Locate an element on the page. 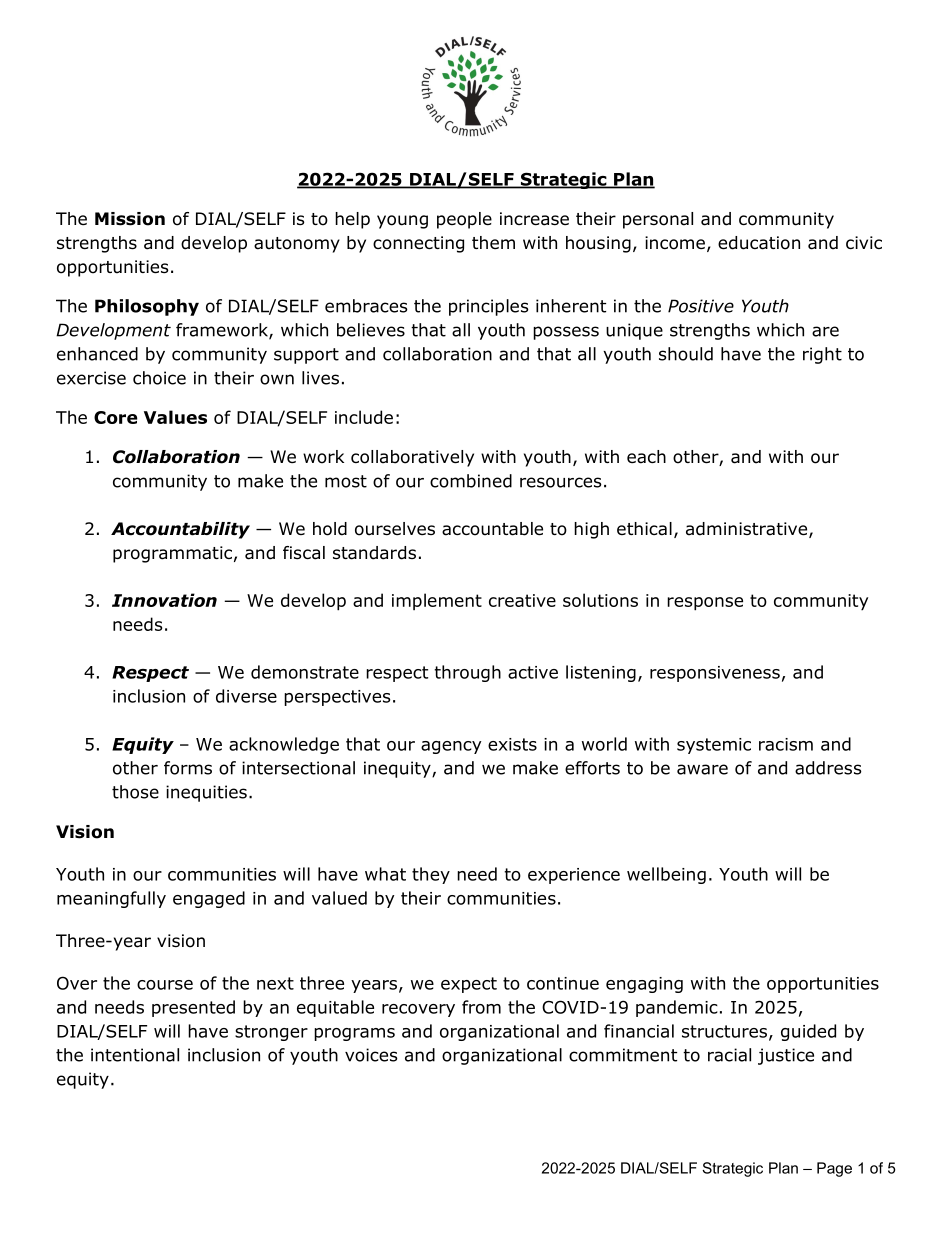 This page has width=952, height=1233. intentional is located at coordinates (135, 1055).
